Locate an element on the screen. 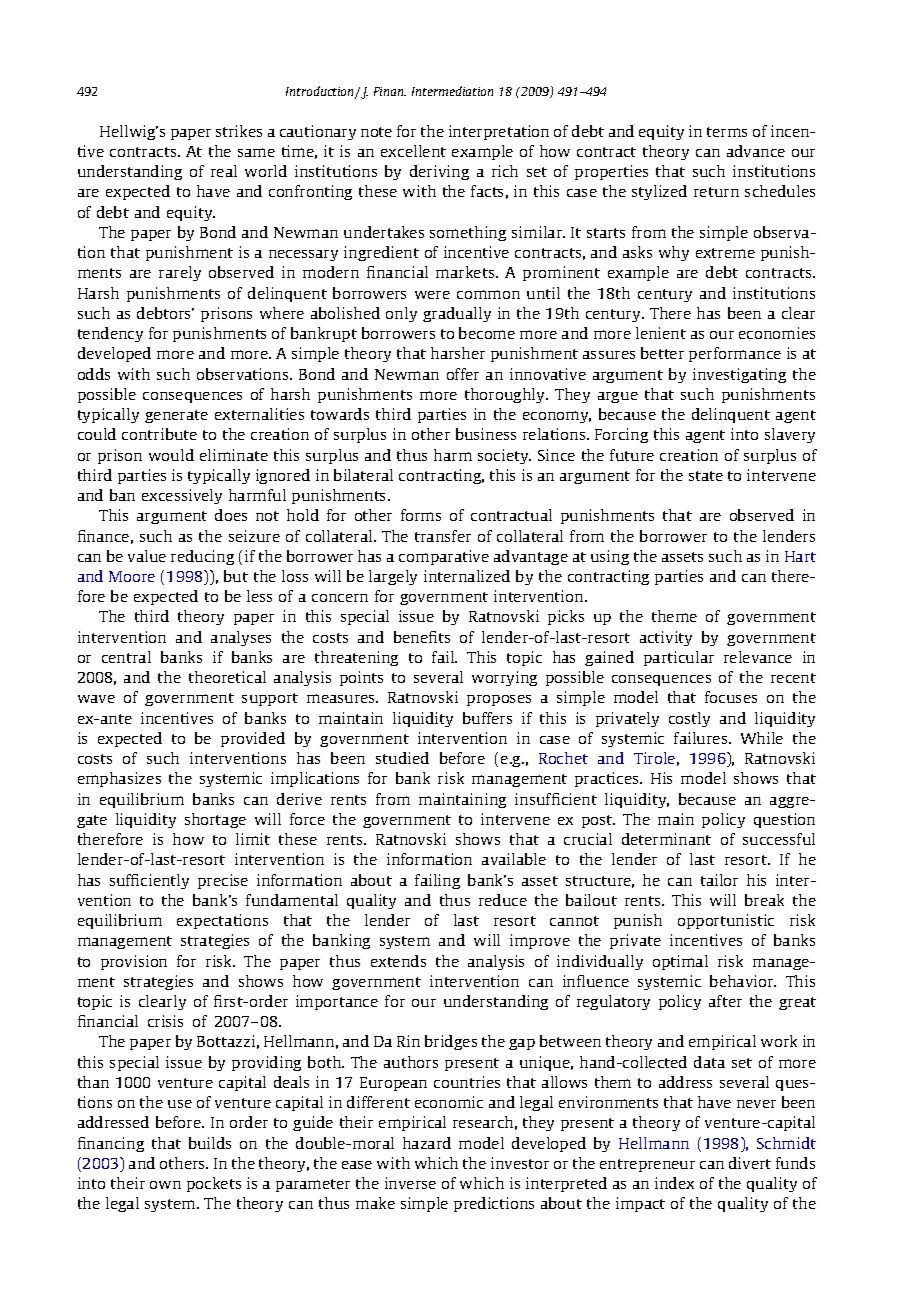  real is located at coordinates (224, 171).
